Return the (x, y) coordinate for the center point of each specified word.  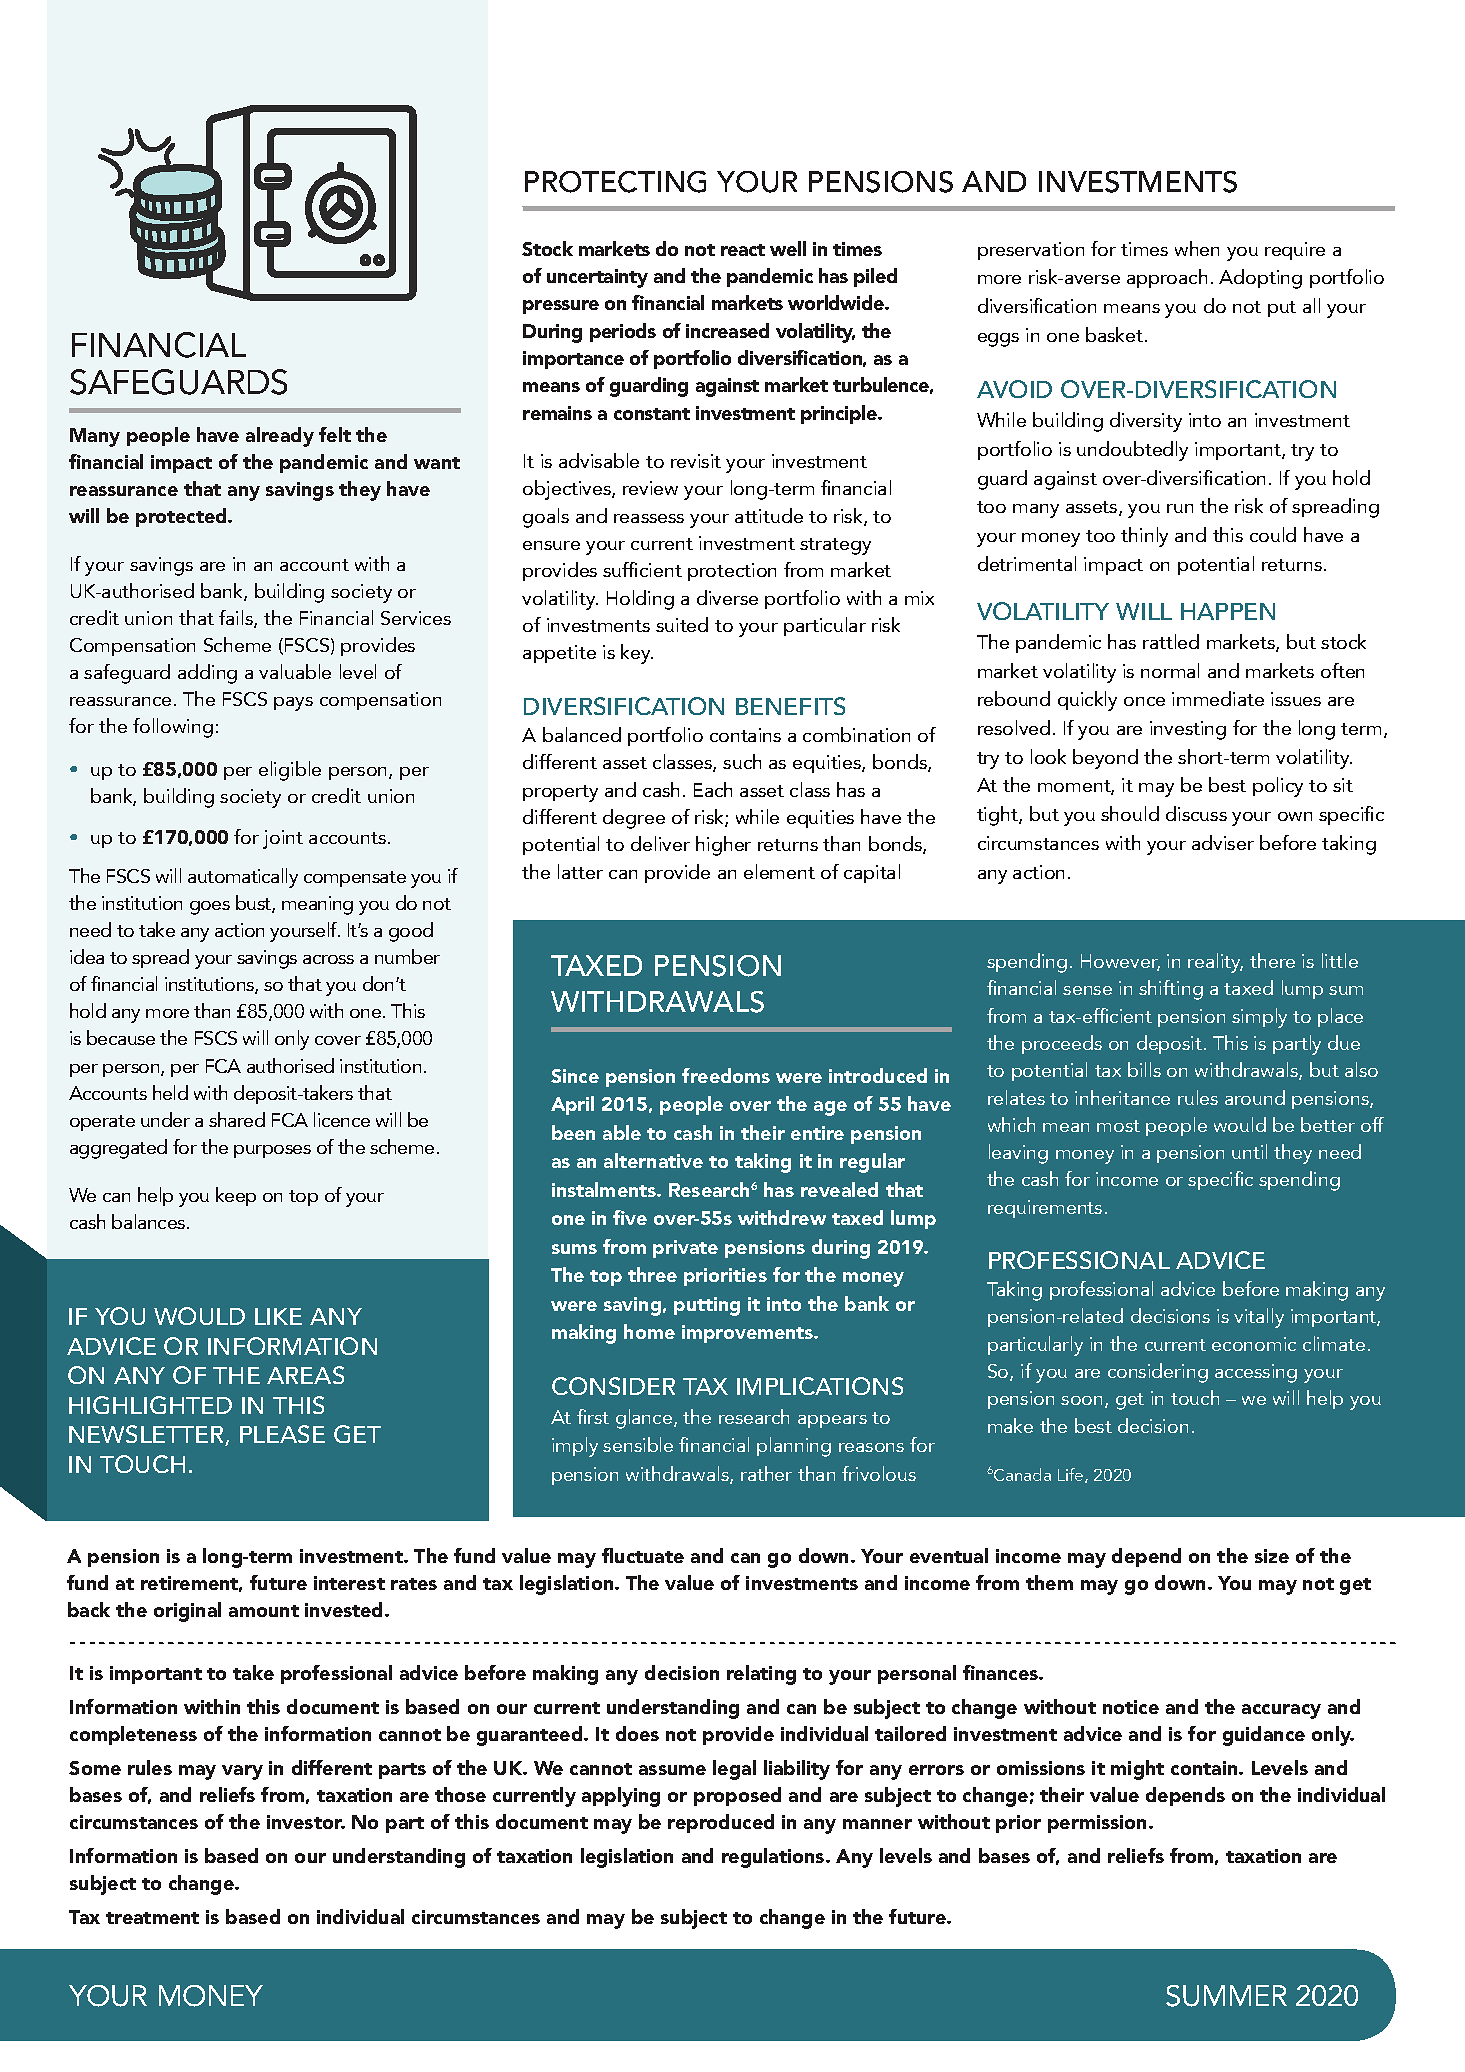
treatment (152, 1918)
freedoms (726, 1075)
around (1255, 1097)
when (1197, 248)
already (280, 437)
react (743, 250)
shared (237, 1119)
